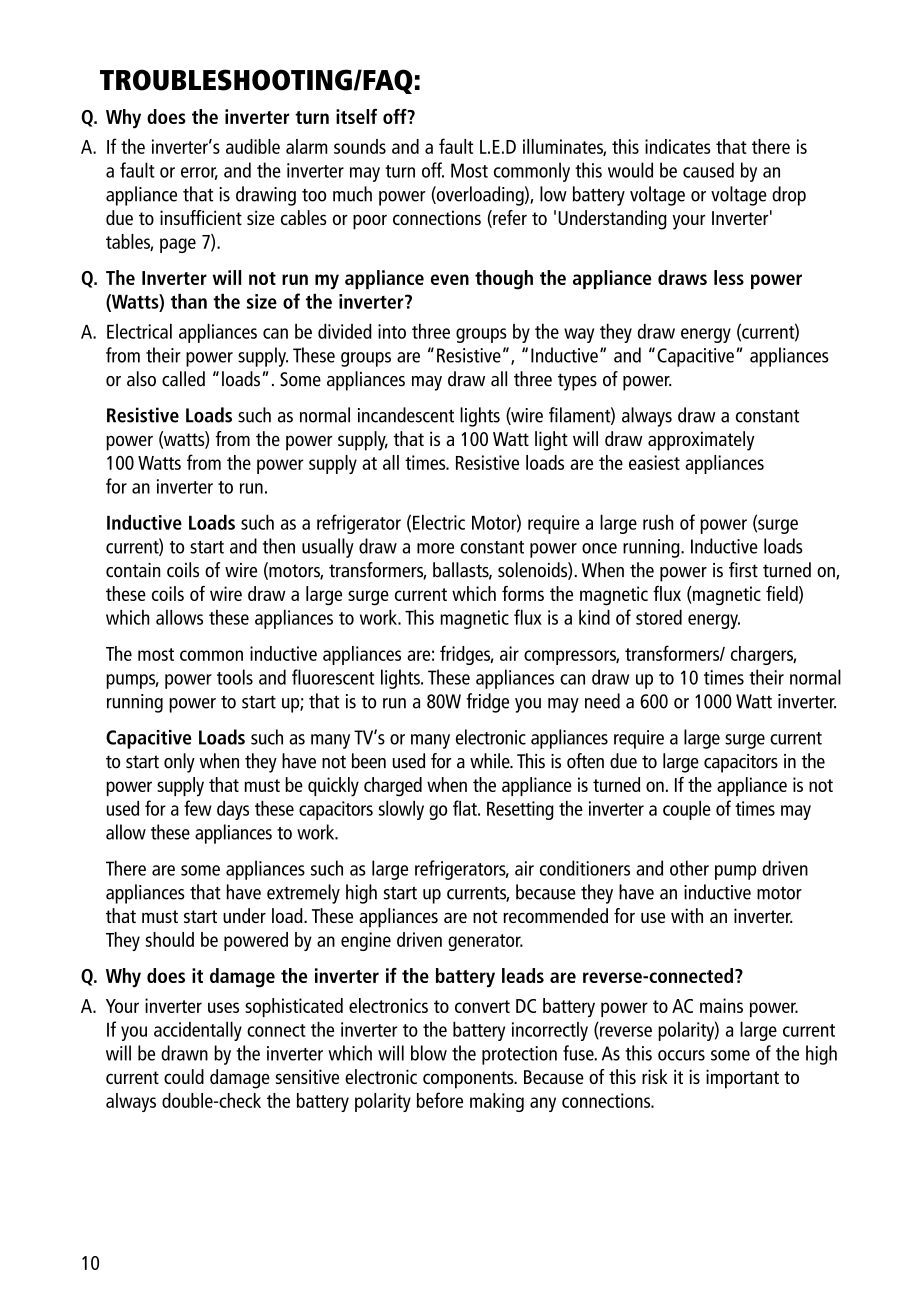  Describe the element at coordinates (523, 593) in the screenshot. I see `forms` at that location.
